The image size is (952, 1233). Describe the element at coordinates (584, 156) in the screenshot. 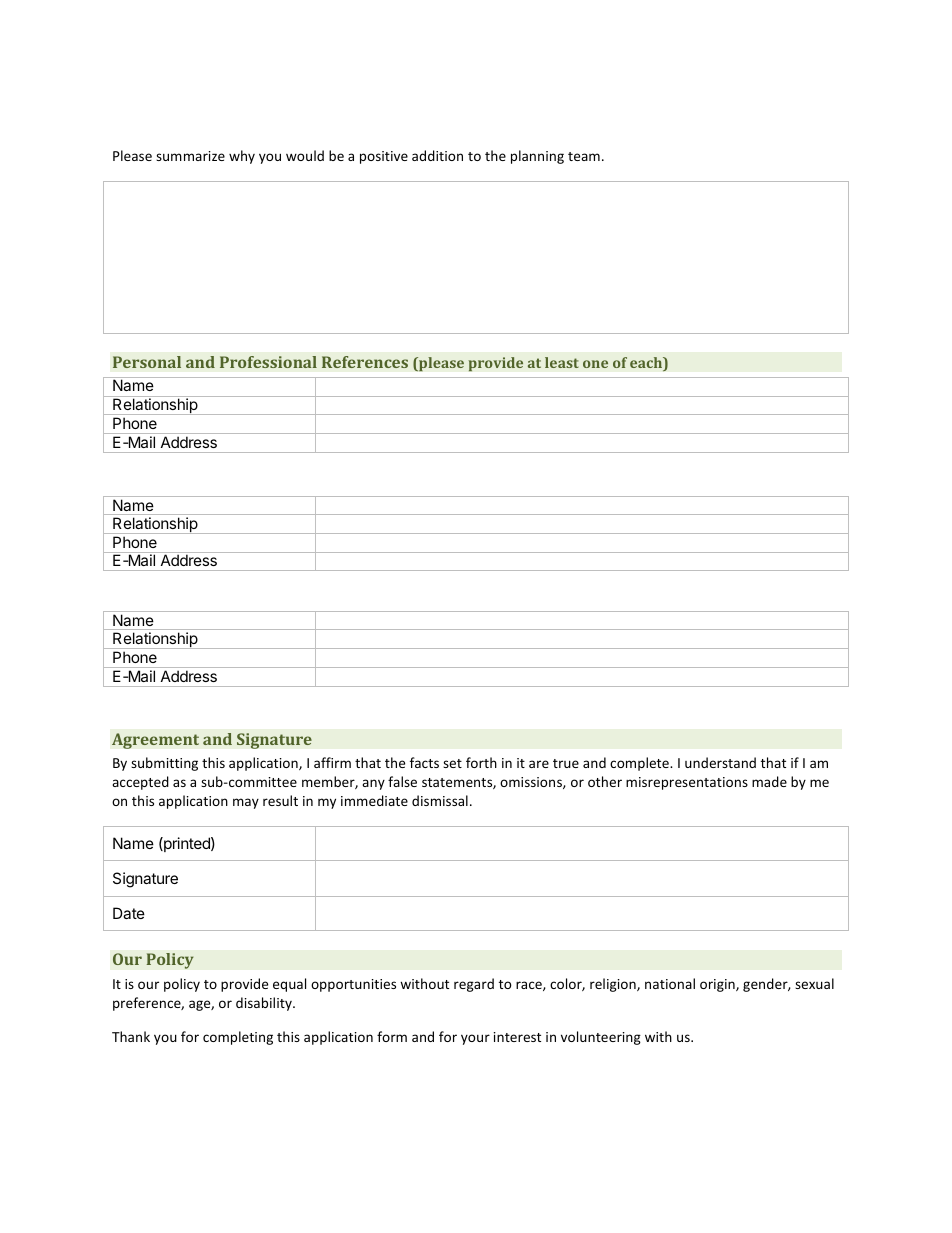

I see `team` at that location.
